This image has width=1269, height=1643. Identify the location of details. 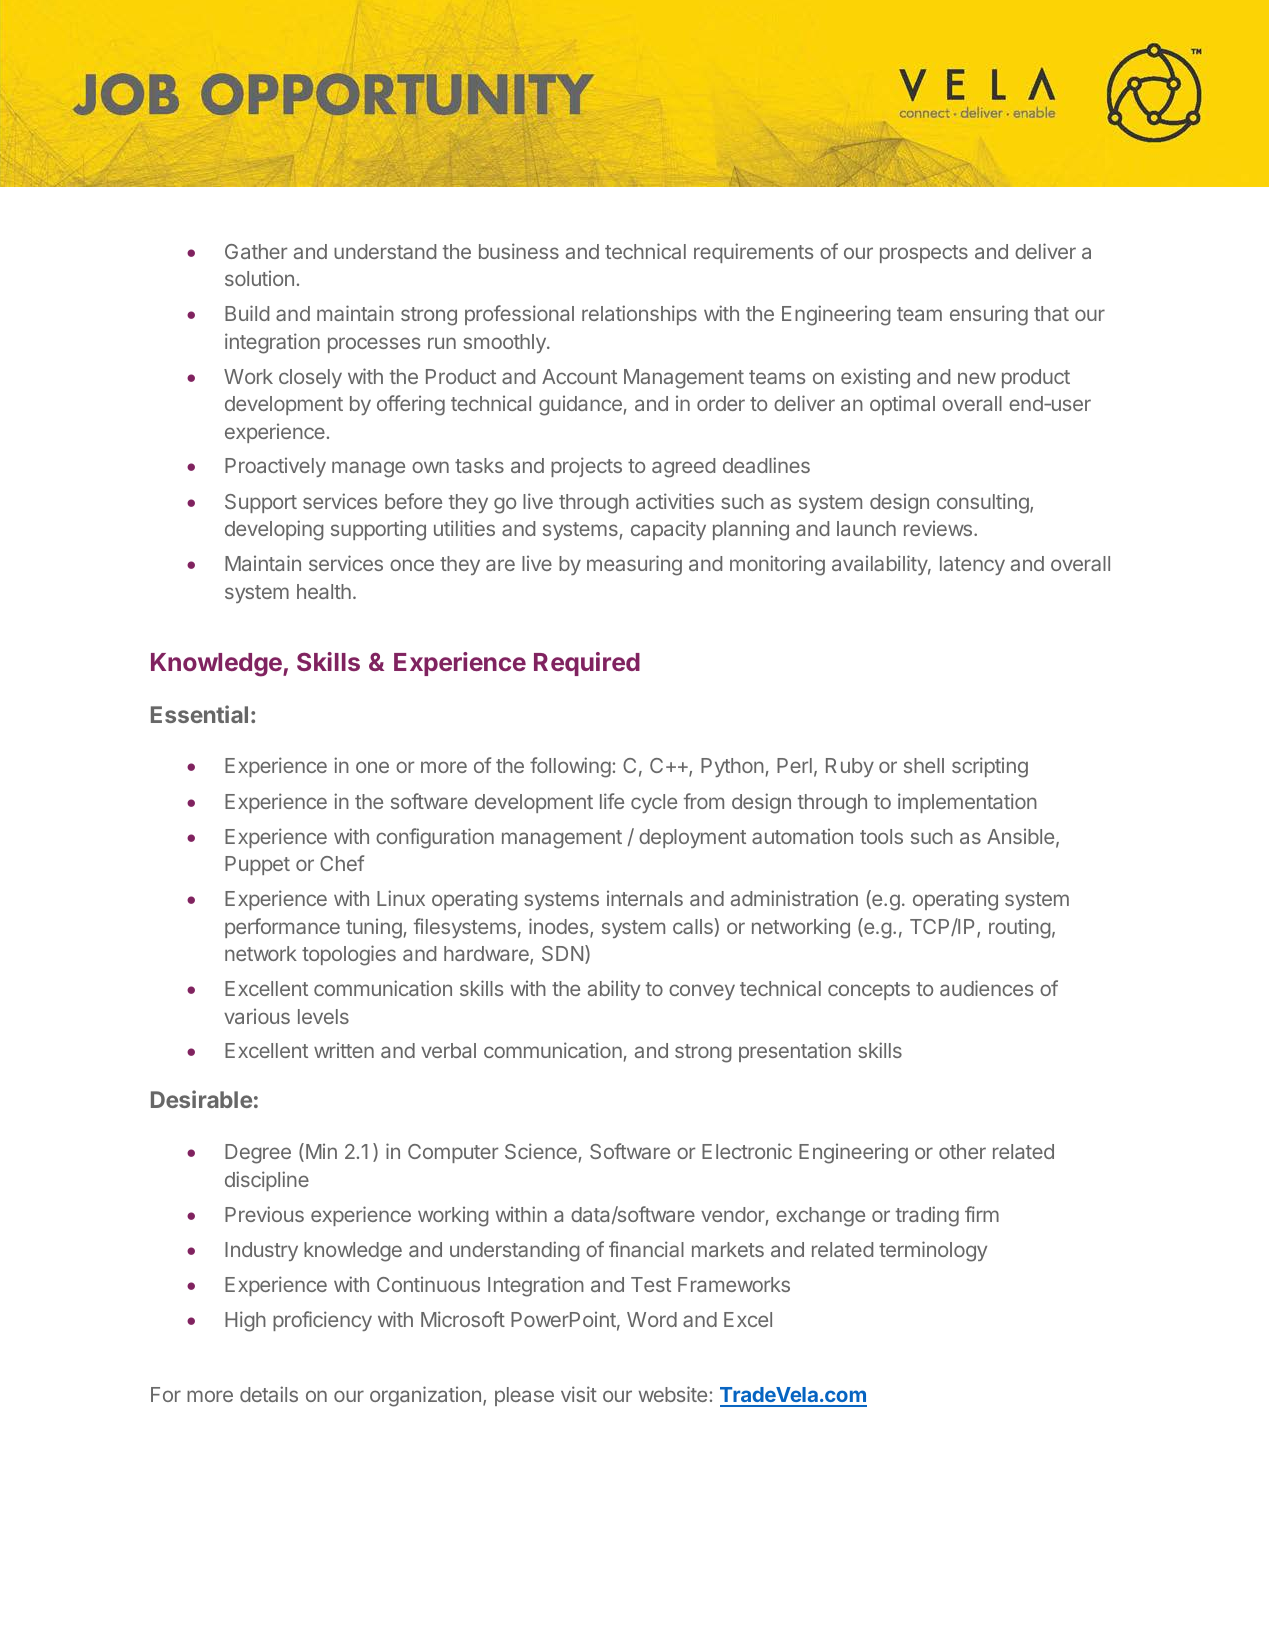
(269, 1394).
